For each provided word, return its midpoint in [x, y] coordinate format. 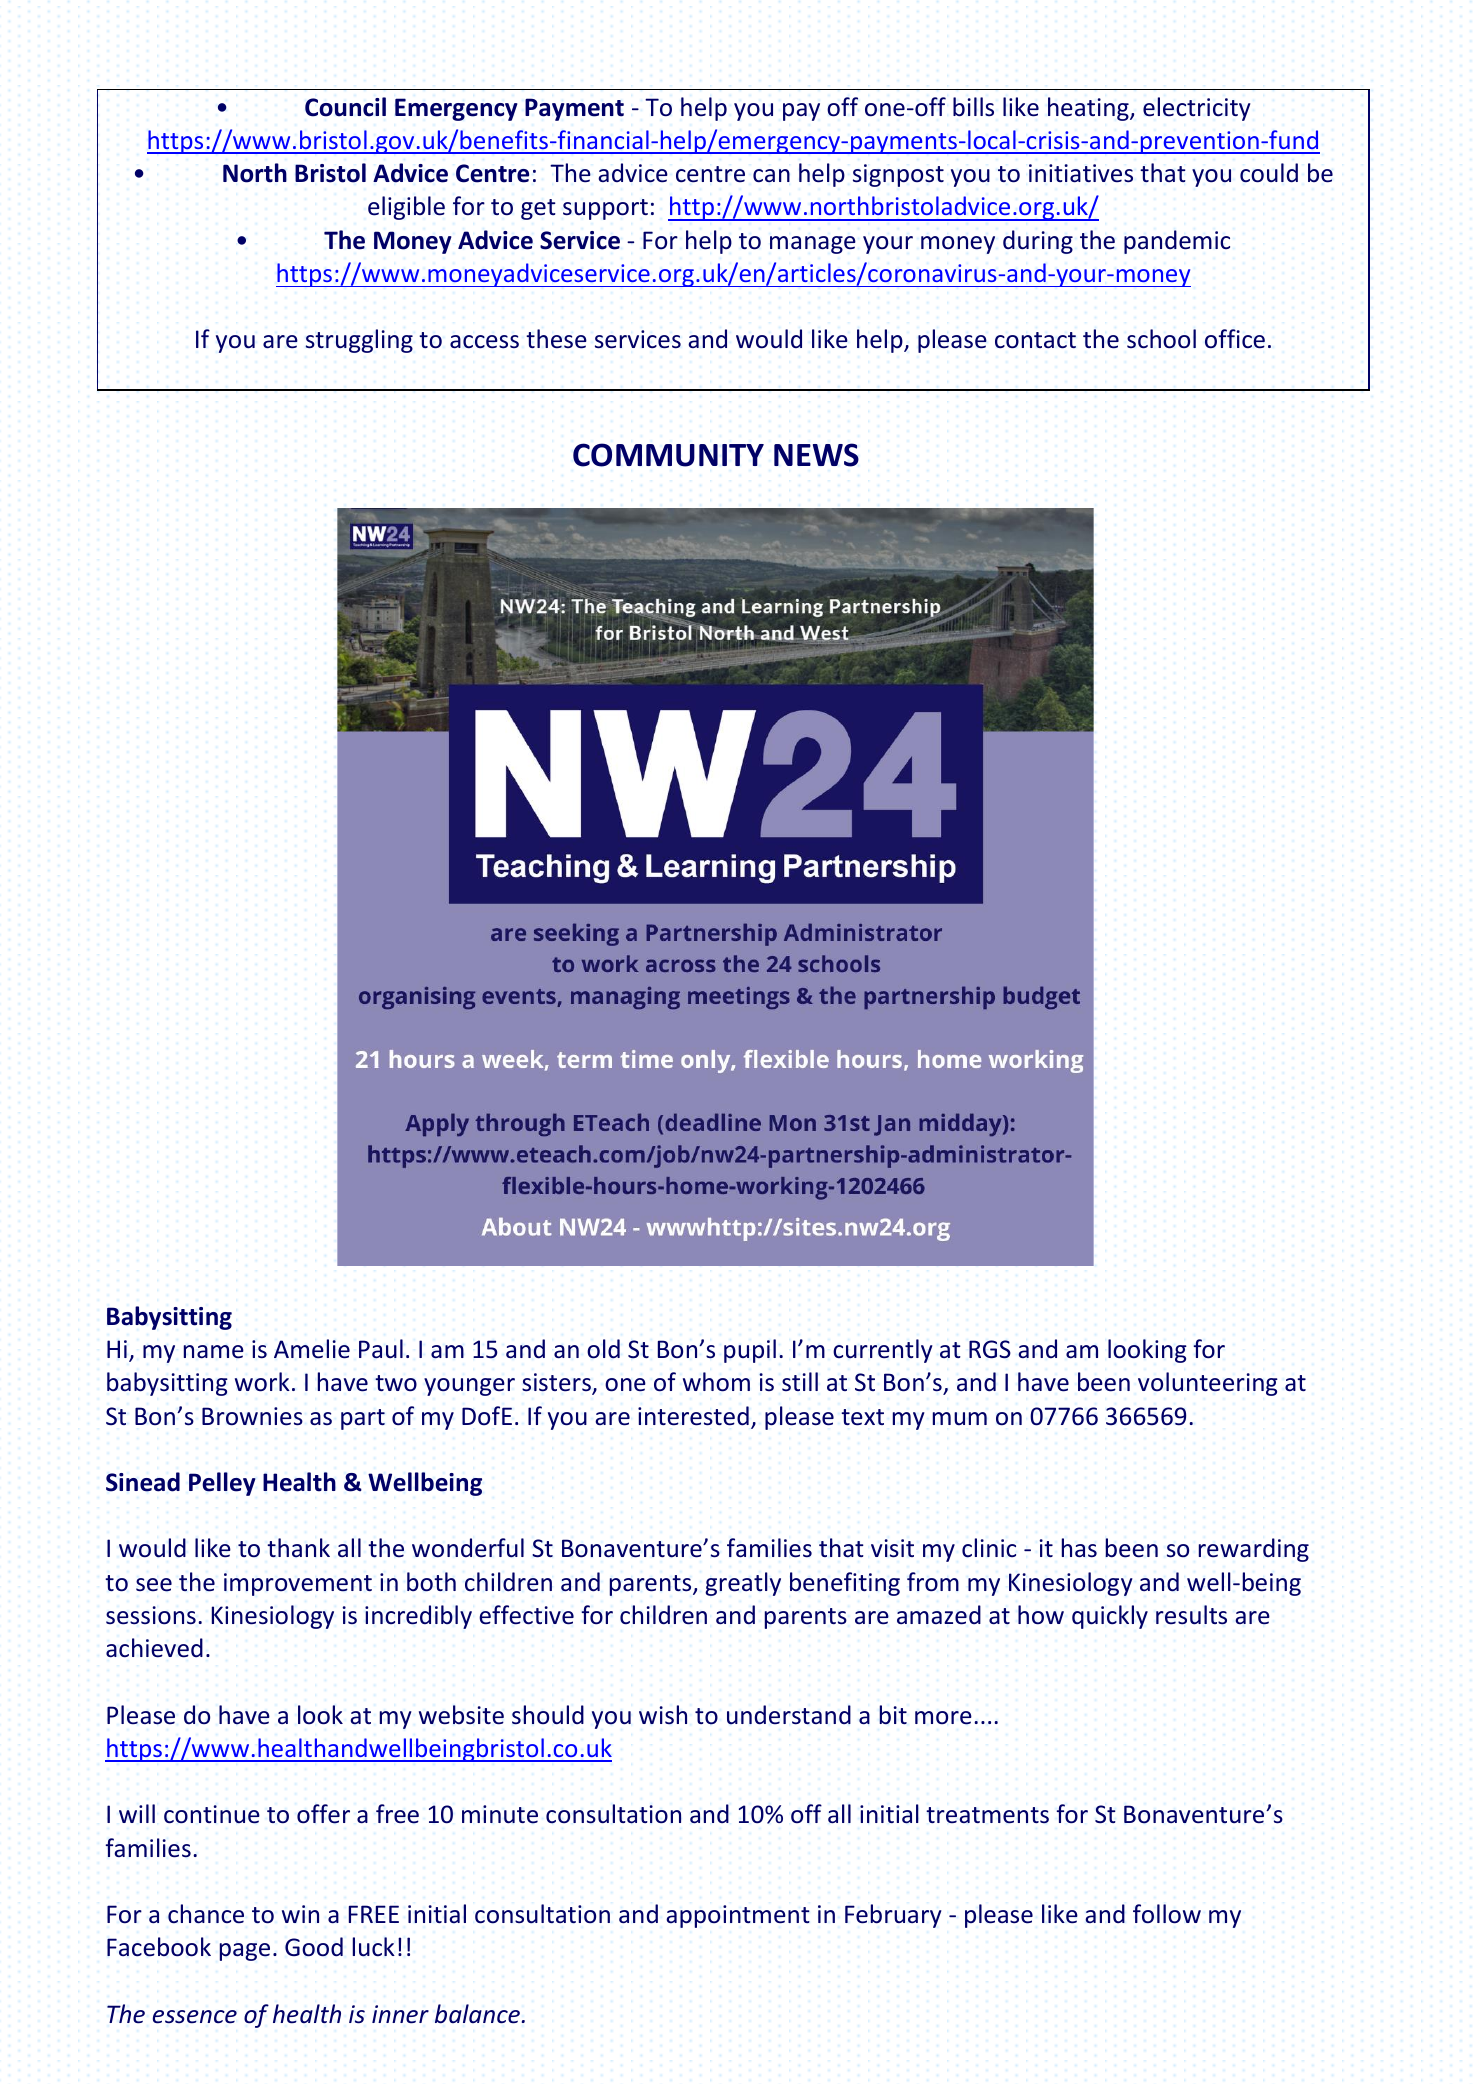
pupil [750, 1351]
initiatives [1081, 173]
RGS [990, 1349]
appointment [738, 1916]
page [245, 1952]
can [771, 176]
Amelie [312, 1349]
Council [345, 107]
